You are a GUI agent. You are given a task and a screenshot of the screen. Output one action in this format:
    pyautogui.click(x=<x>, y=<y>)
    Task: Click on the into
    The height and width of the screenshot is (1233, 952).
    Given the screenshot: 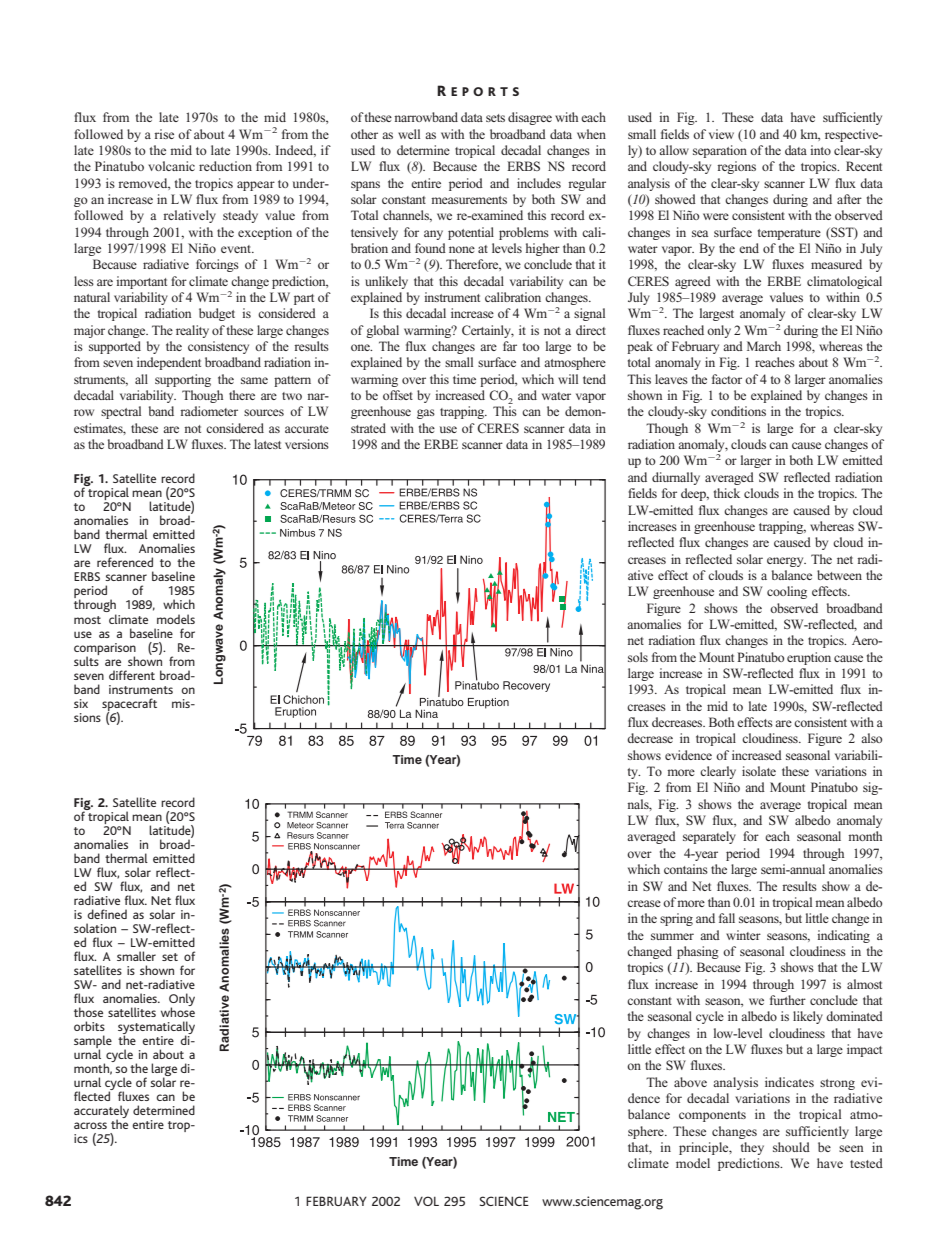 What is the action you would take?
    pyautogui.click(x=820, y=150)
